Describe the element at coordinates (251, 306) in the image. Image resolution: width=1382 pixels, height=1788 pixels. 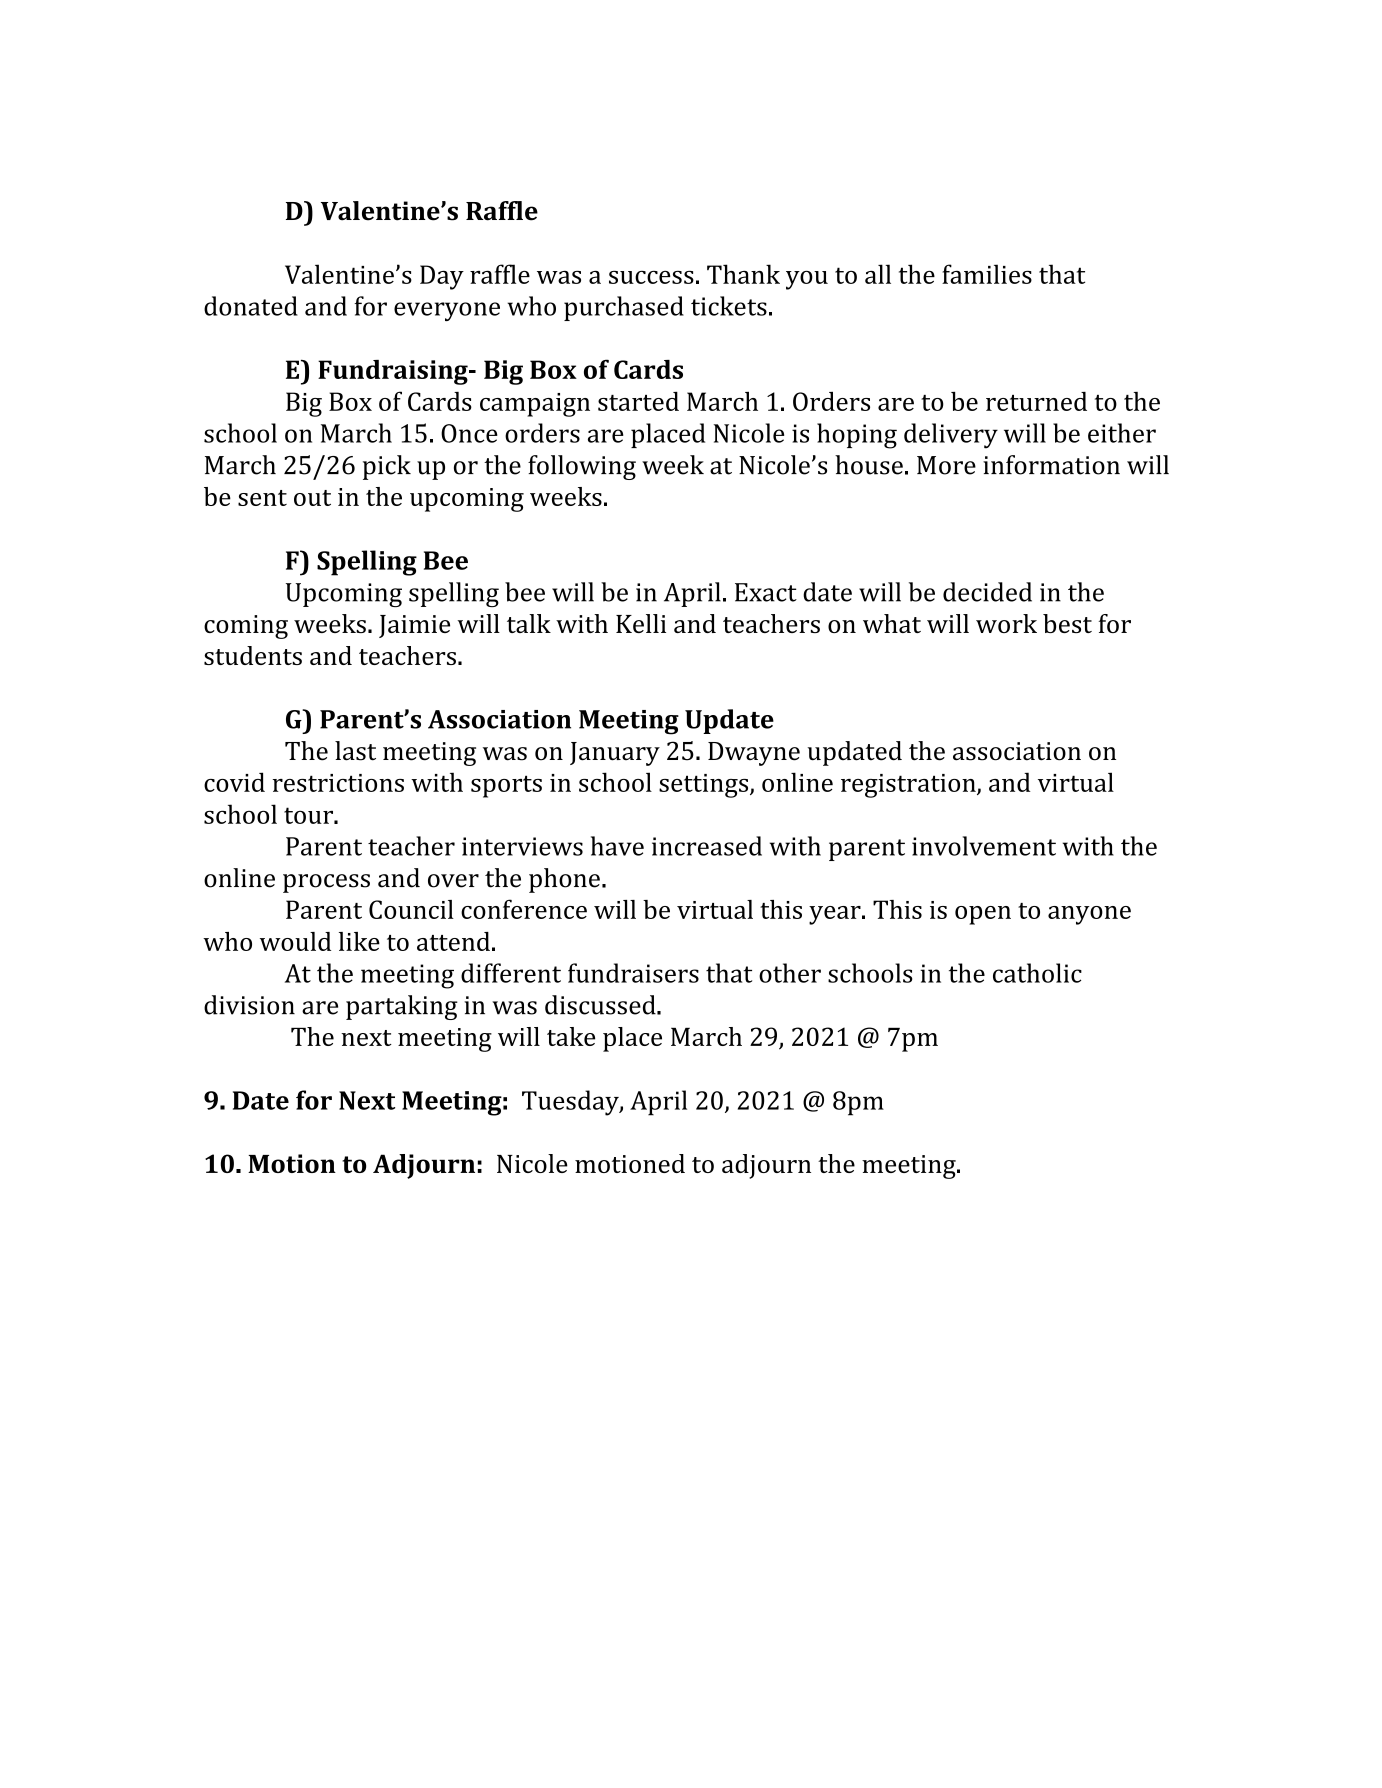
I see `donated` at that location.
